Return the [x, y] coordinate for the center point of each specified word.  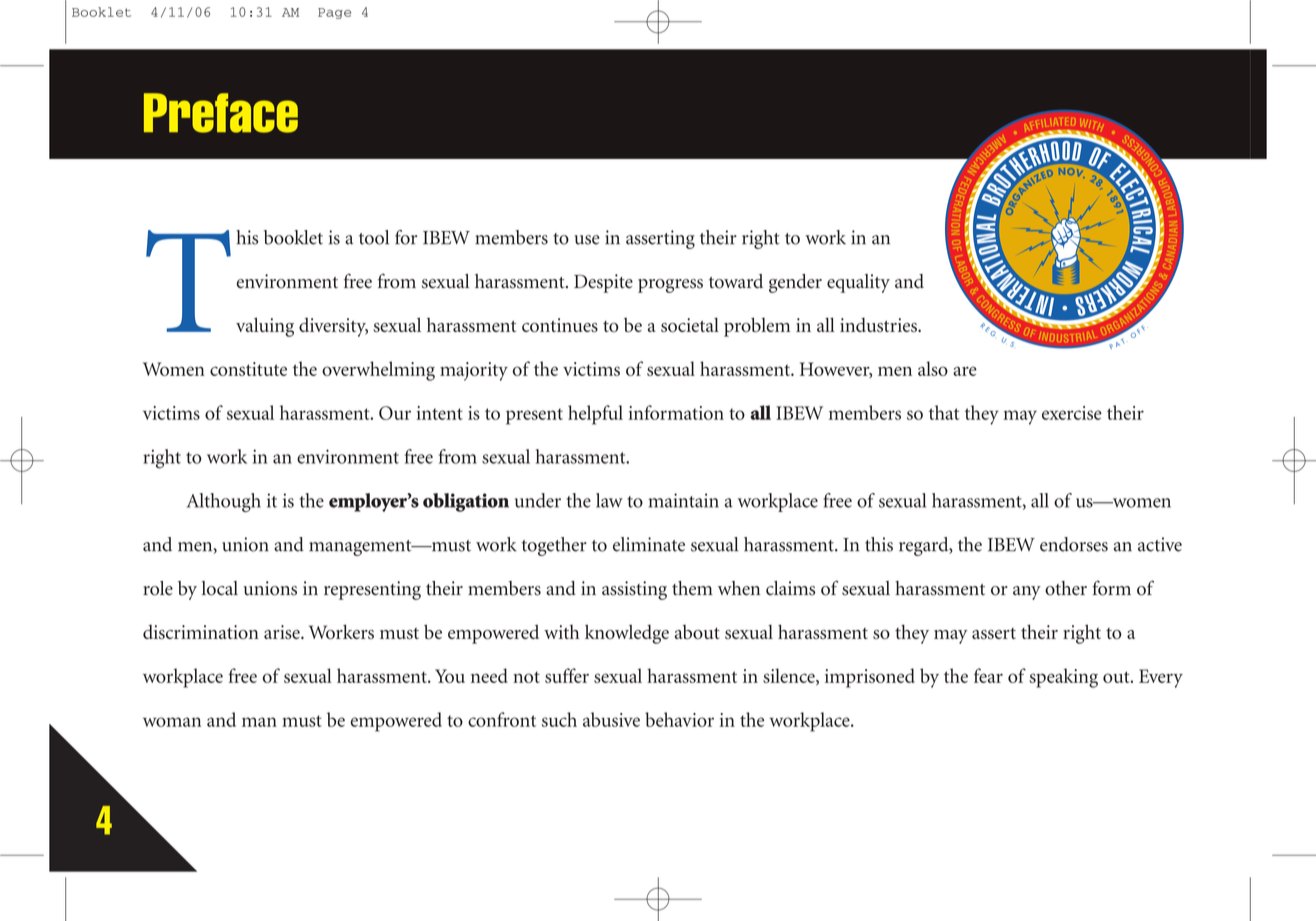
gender [795, 283]
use [587, 240]
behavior [679, 719]
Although [224, 502]
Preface [221, 113]
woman [172, 722]
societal [690, 325]
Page [334, 13]
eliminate [649, 544]
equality [858, 283]
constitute [248, 369]
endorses [1074, 544]
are [965, 371]
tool [374, 237]
